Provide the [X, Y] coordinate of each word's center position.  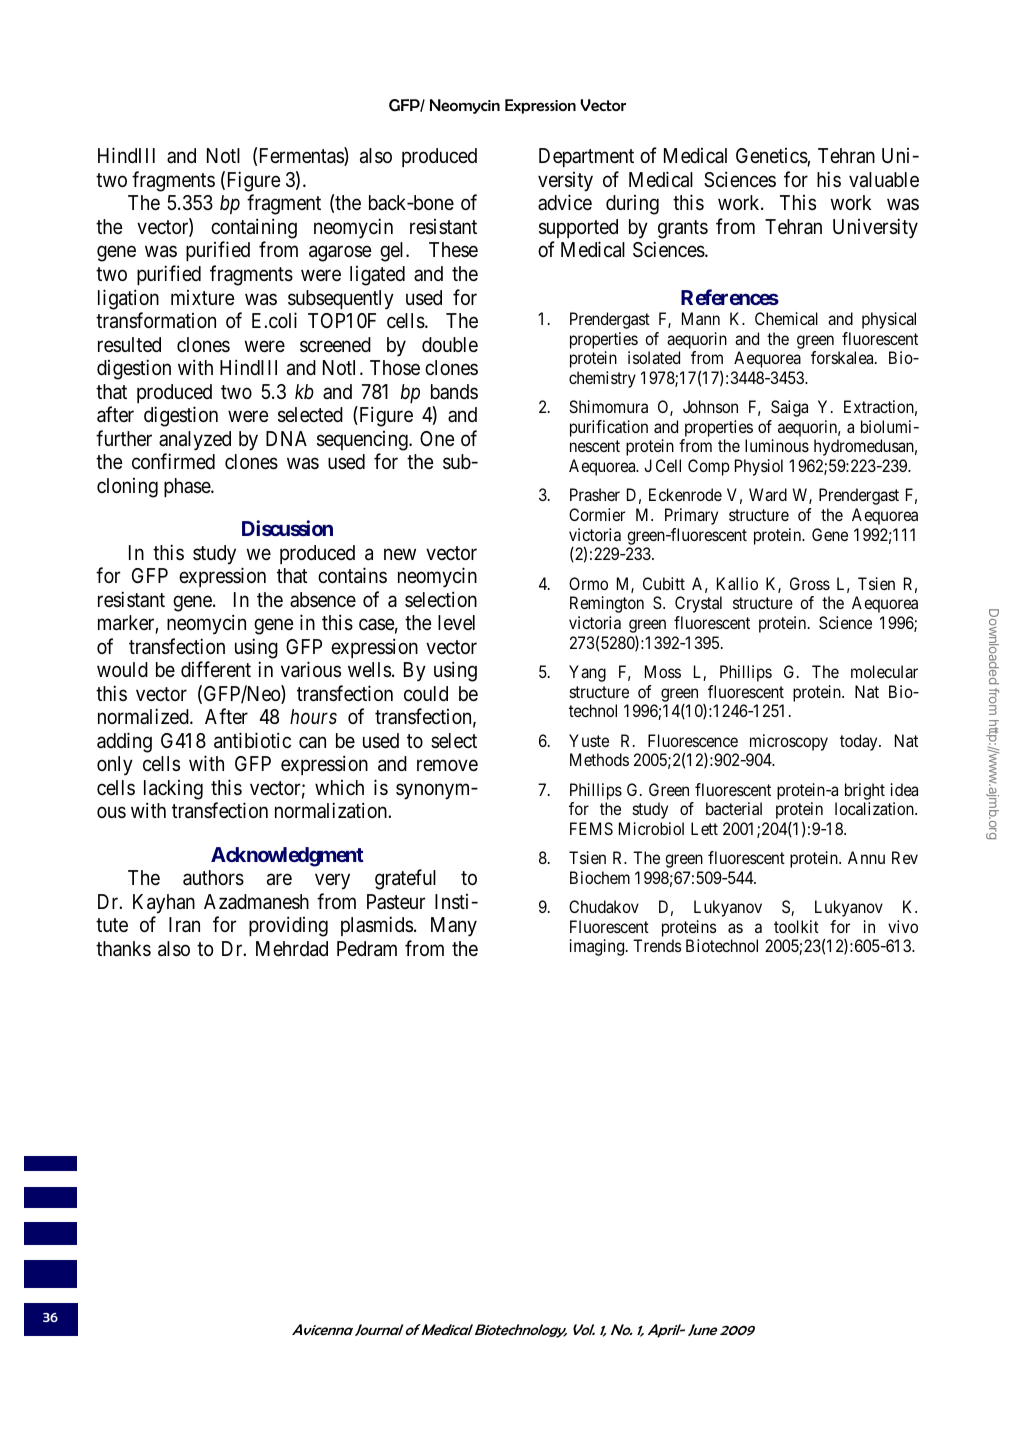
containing [254, 228]
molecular [884, 671]
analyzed [195, 441]
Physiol [759, 467]
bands [454, 391]
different [216, 669]
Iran [184, 925]
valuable [884, 180]
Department [586, 157]
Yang [587, 673]
